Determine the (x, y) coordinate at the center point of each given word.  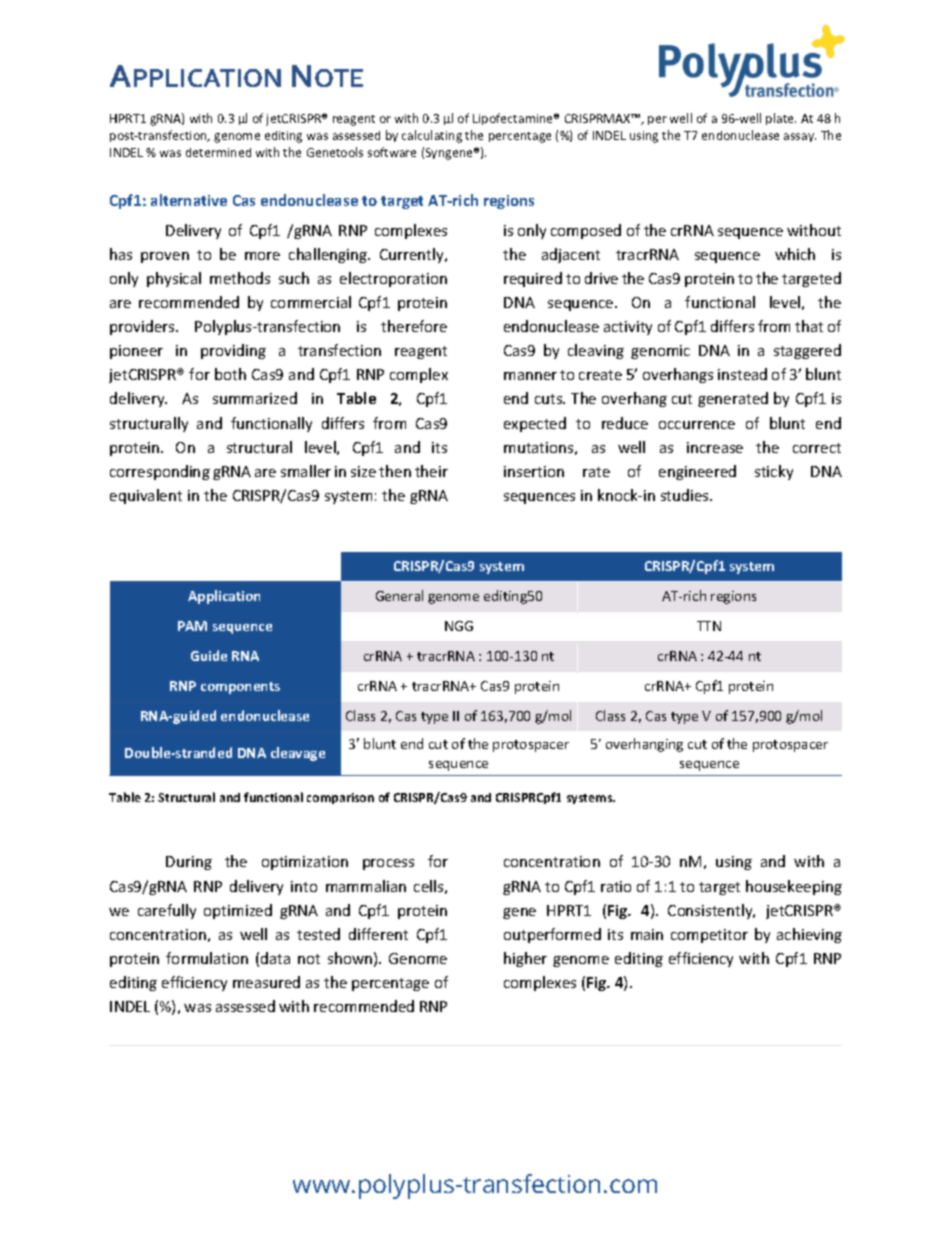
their (431, 471)
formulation (207, 958)
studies (686, 495)
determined (218, 152)
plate (781, 119)
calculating (432, 136)
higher (525, 959)
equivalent (146, 496)
